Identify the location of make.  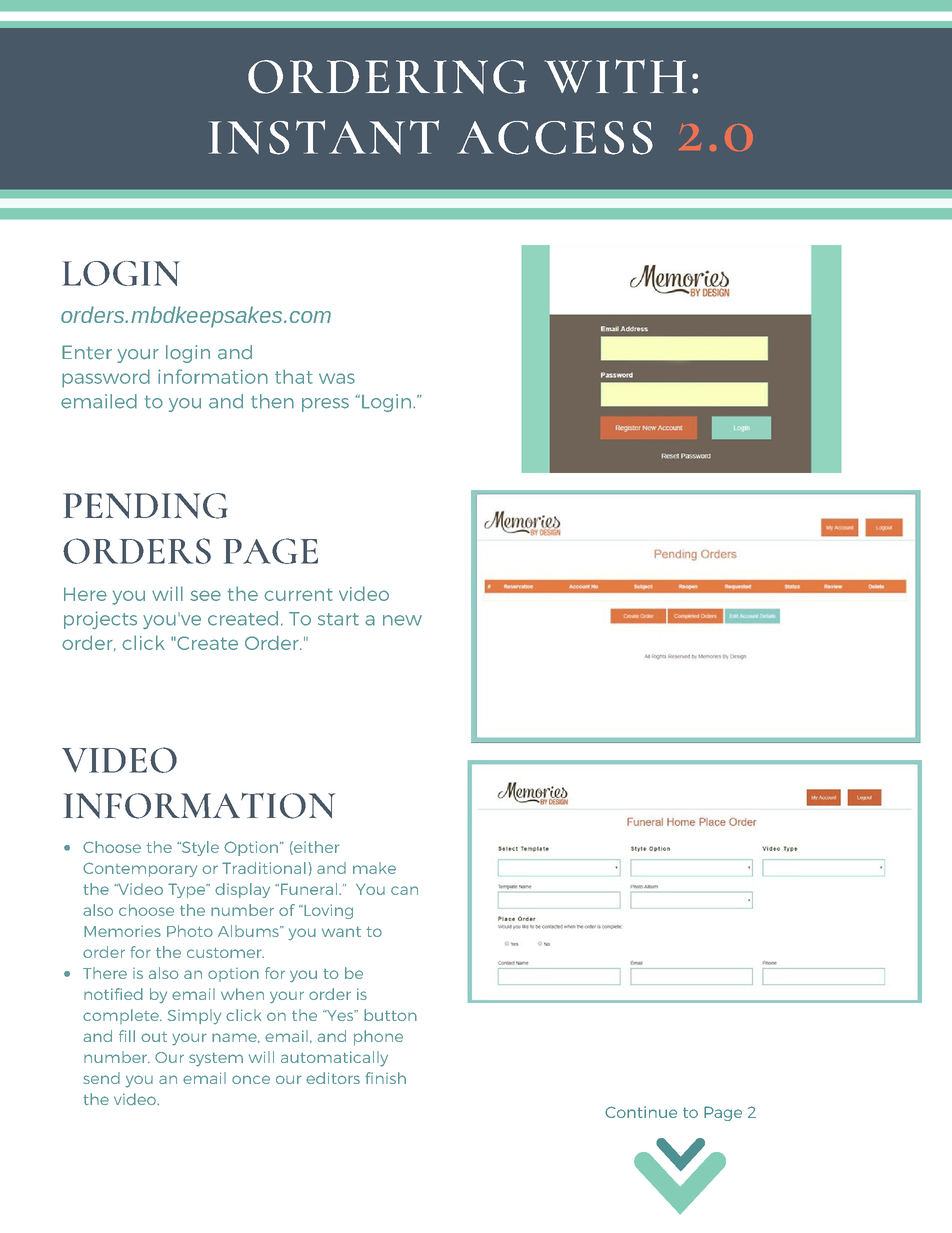
(374, 868).
